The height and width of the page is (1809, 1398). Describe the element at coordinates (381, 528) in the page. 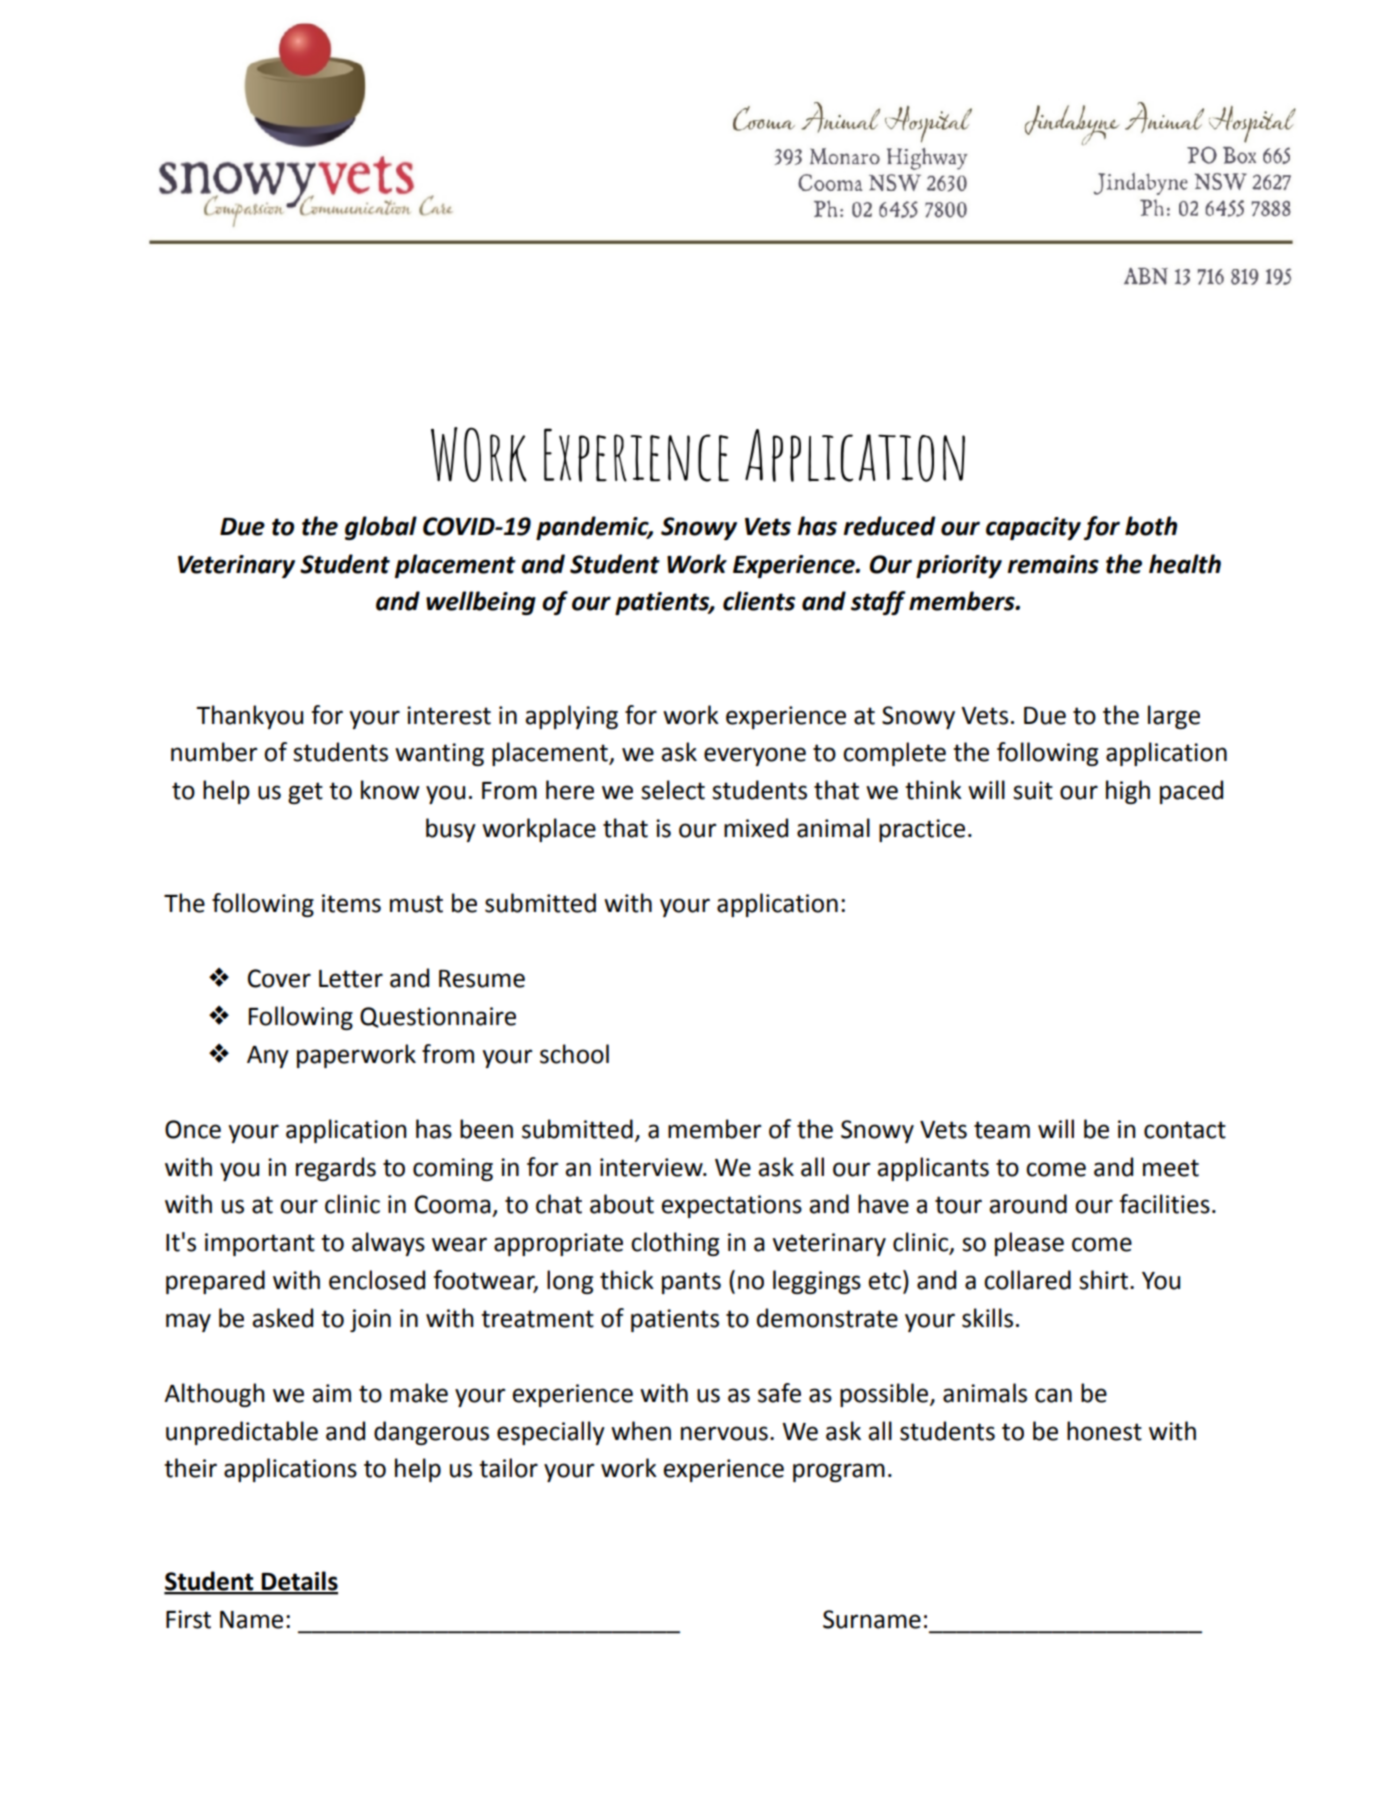

I see `global` at that location.
